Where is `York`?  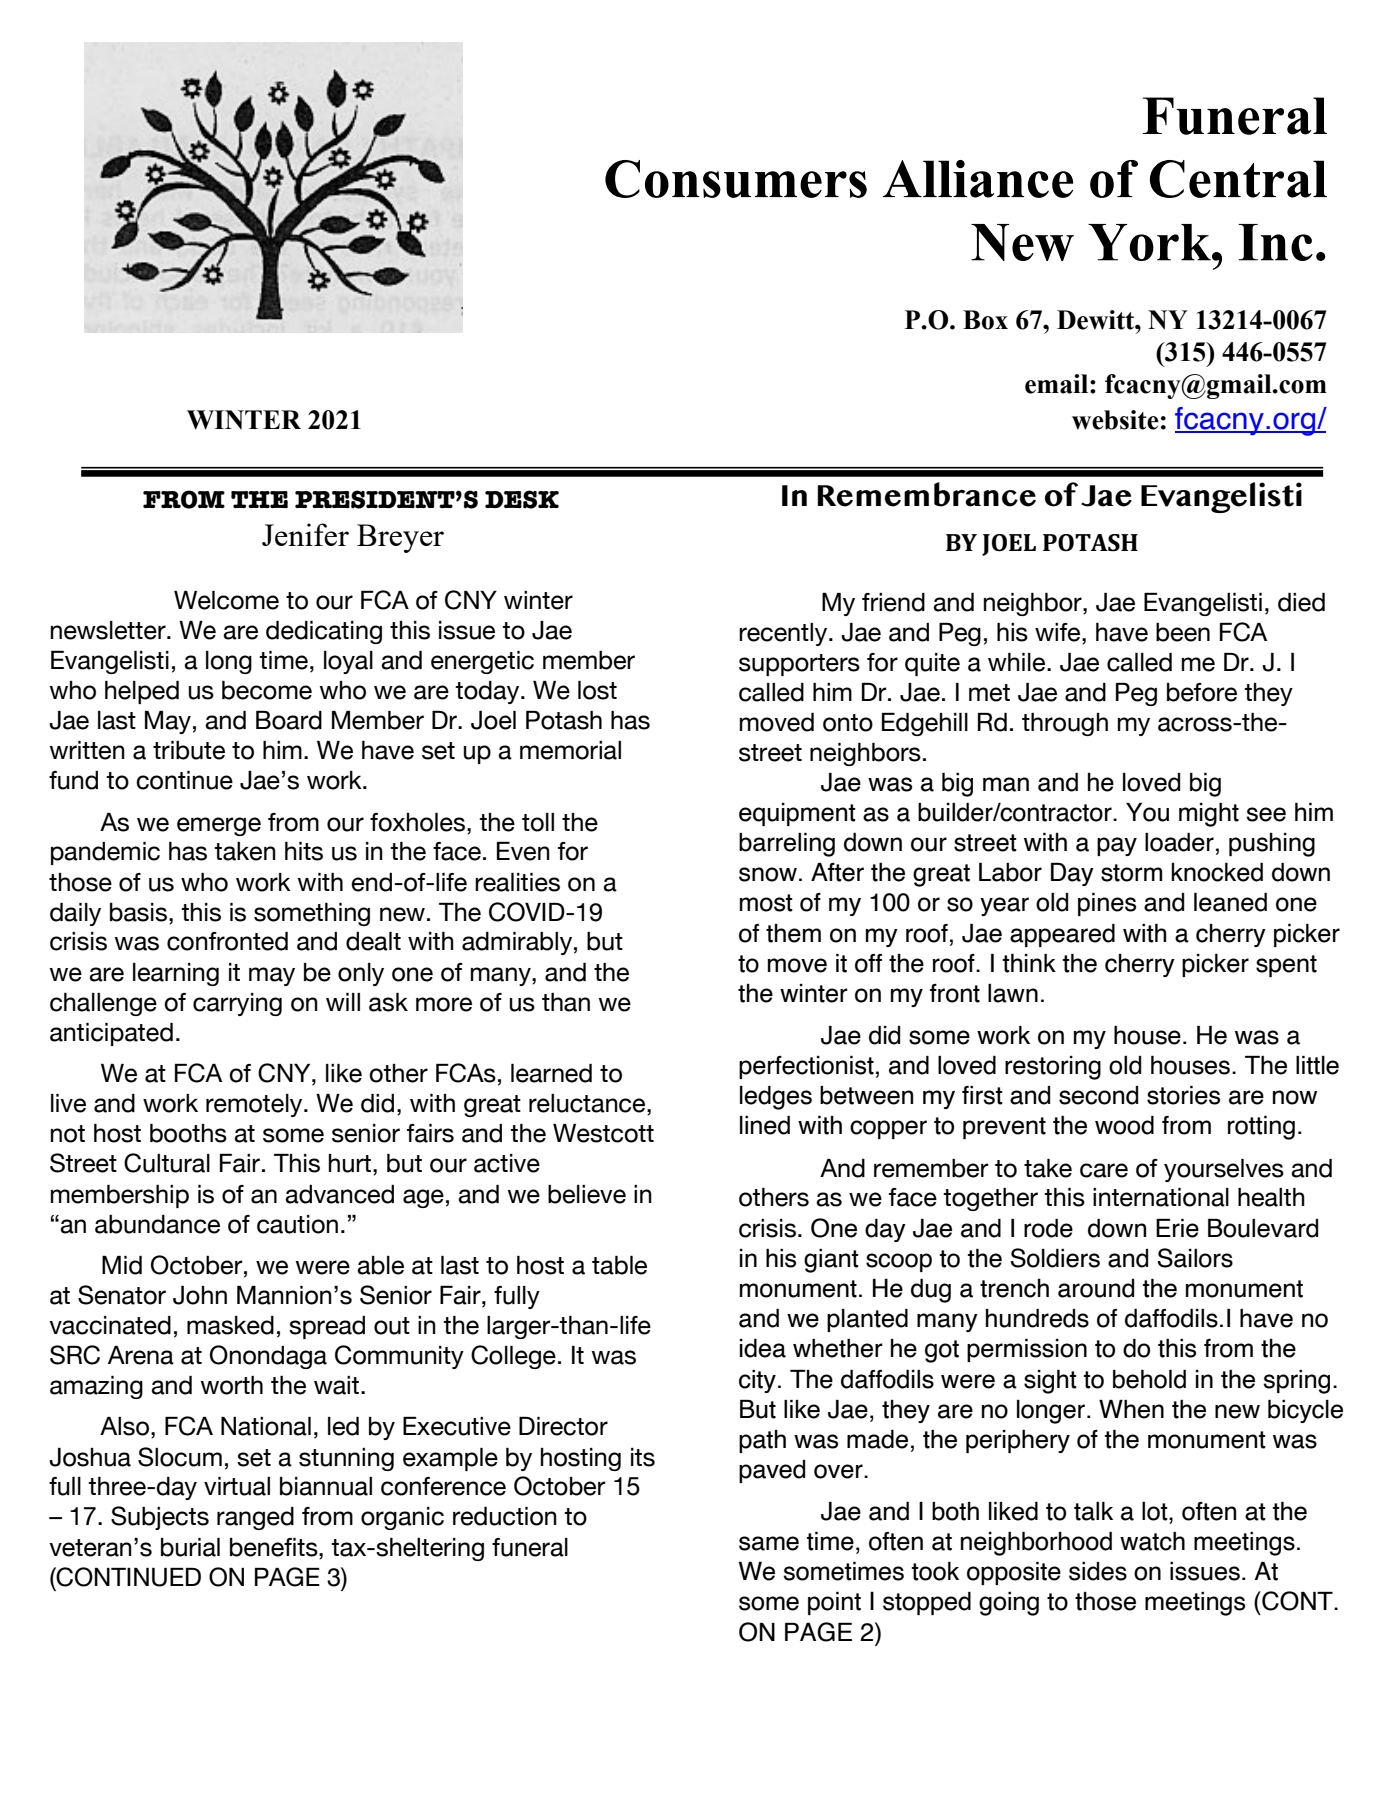 York is located at coordinates (1150, 242).
